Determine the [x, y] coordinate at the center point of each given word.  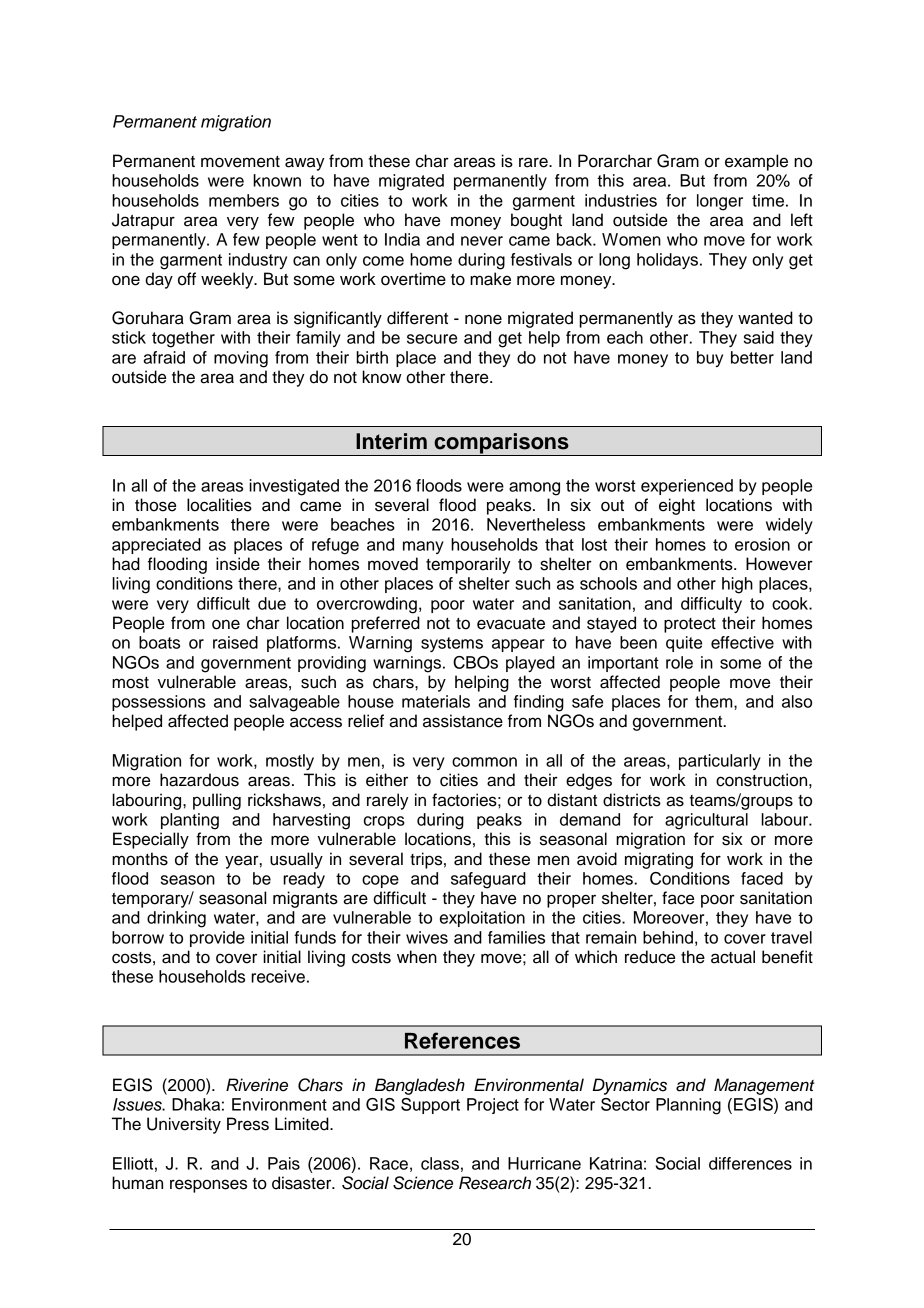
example [756, 162]
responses [208, 1186]
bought [536, 221]
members [244, 200]
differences [750, 1163]
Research [495, 1183]
